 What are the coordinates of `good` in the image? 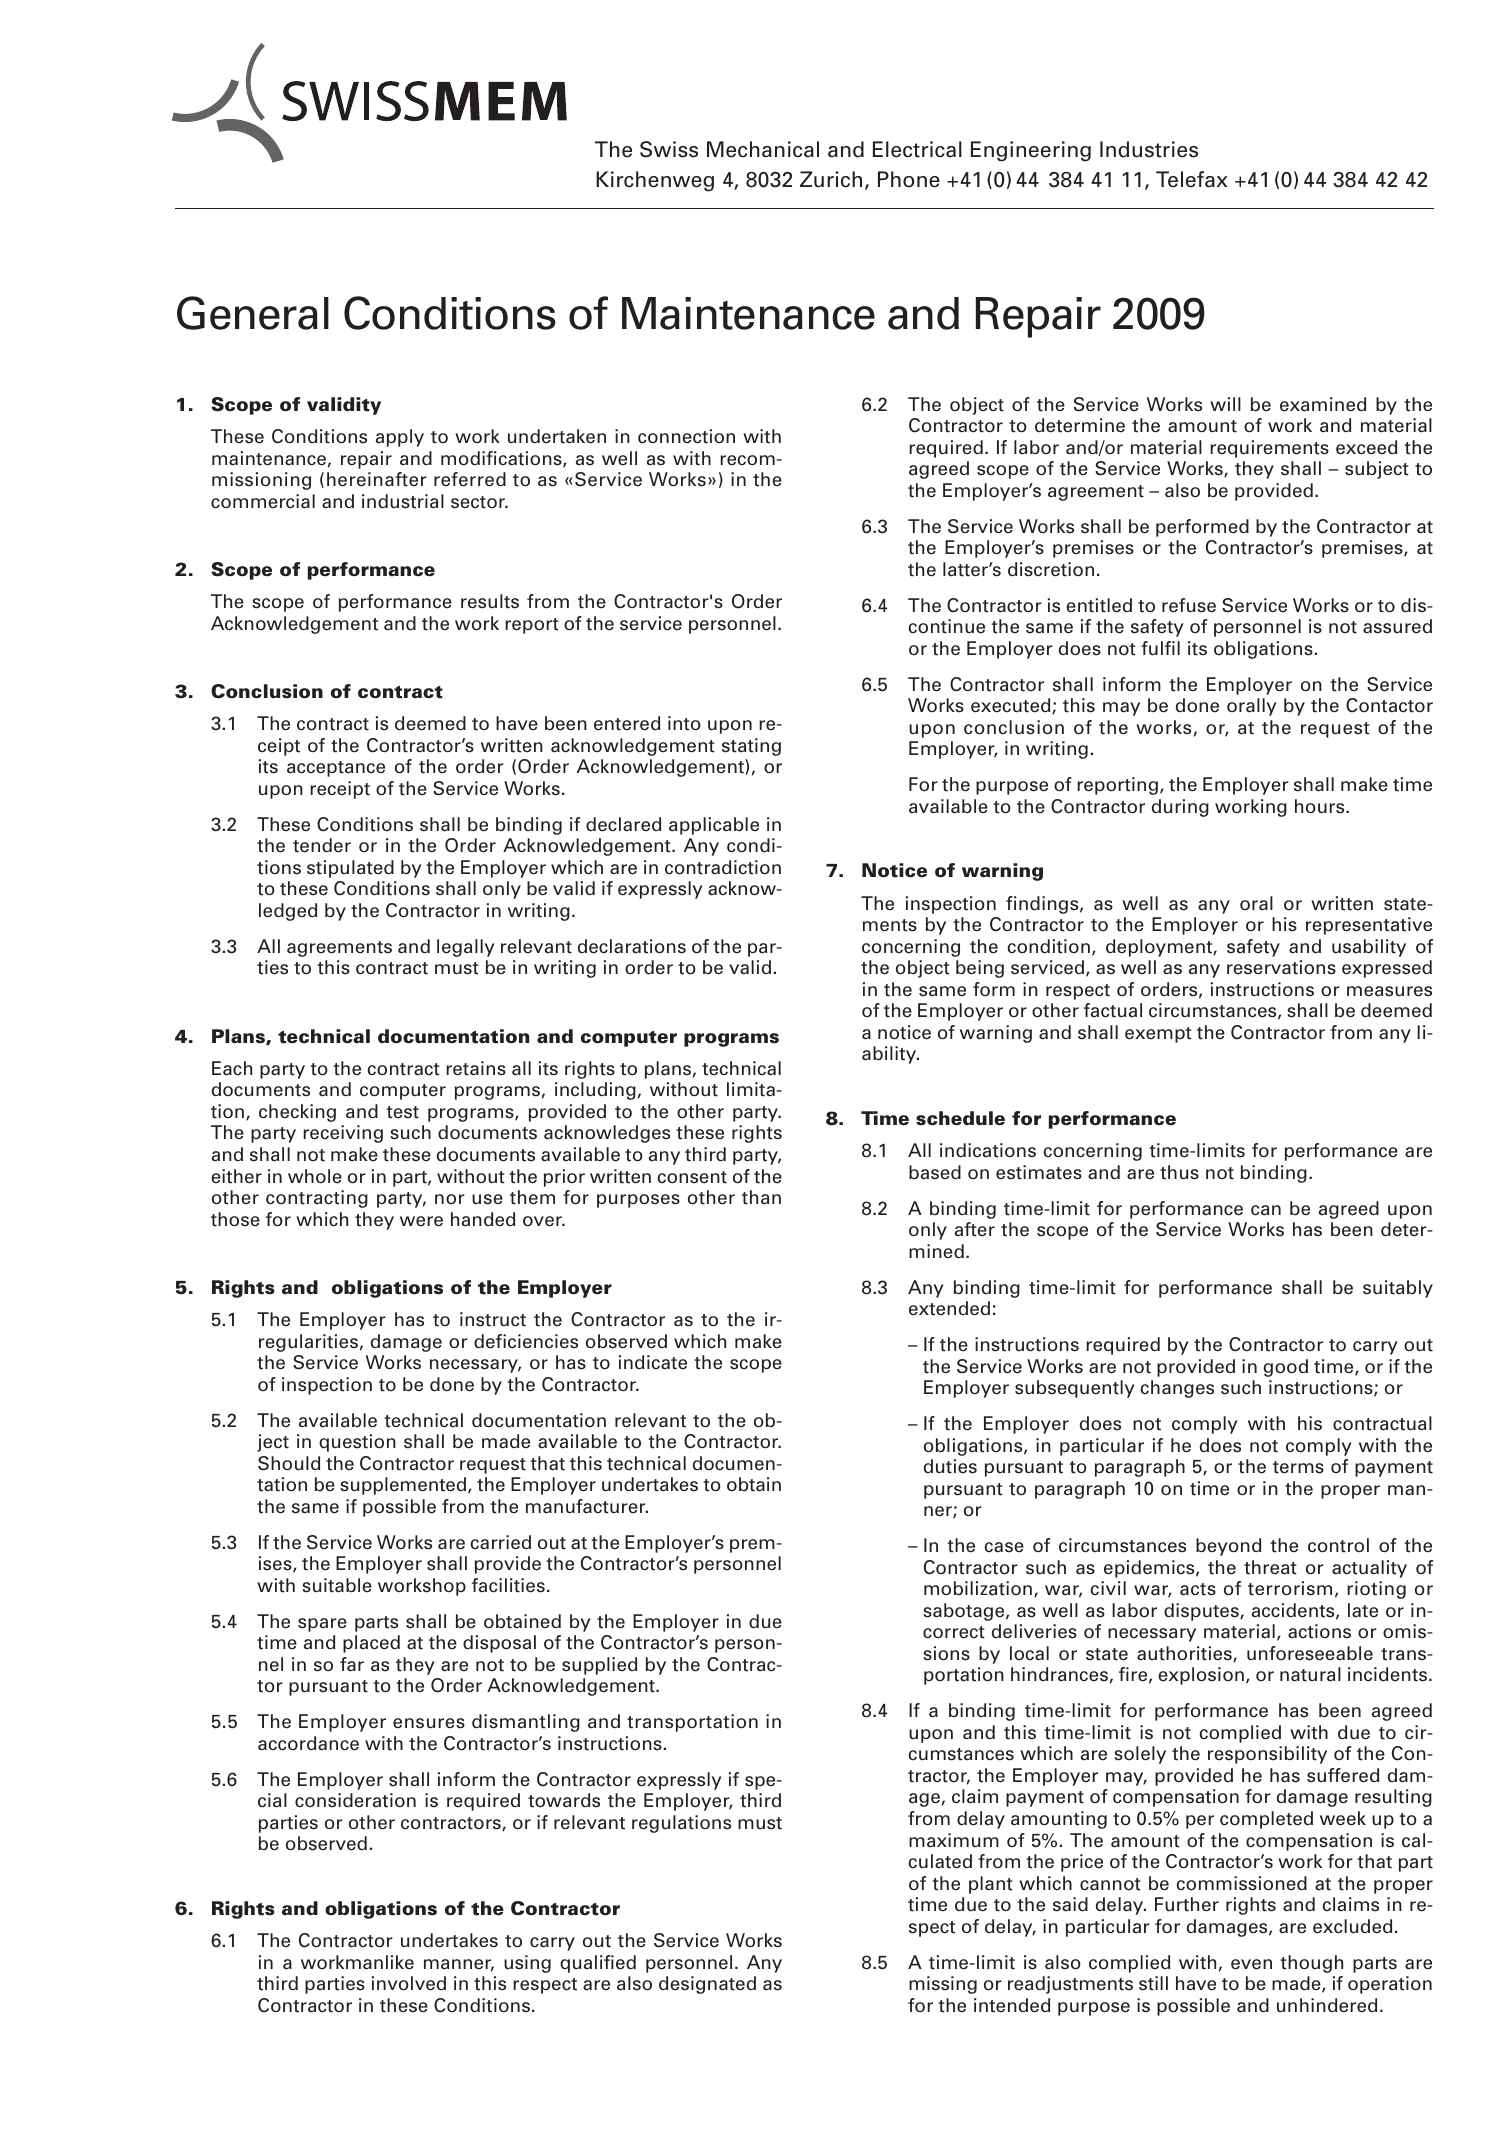 It's located at (1285, 1368).
